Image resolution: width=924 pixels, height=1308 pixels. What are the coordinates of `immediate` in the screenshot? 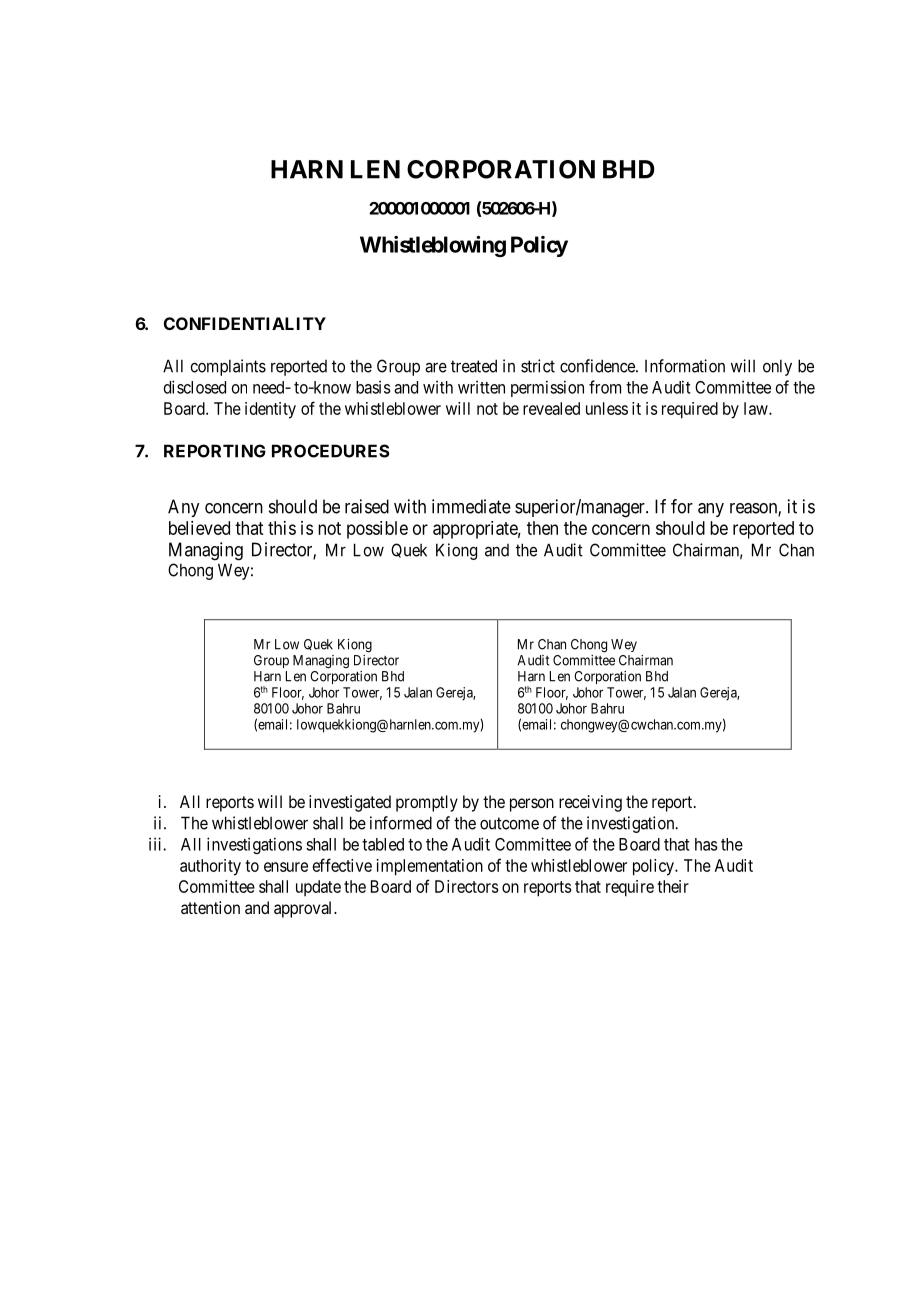 It's located at (471, 506).
